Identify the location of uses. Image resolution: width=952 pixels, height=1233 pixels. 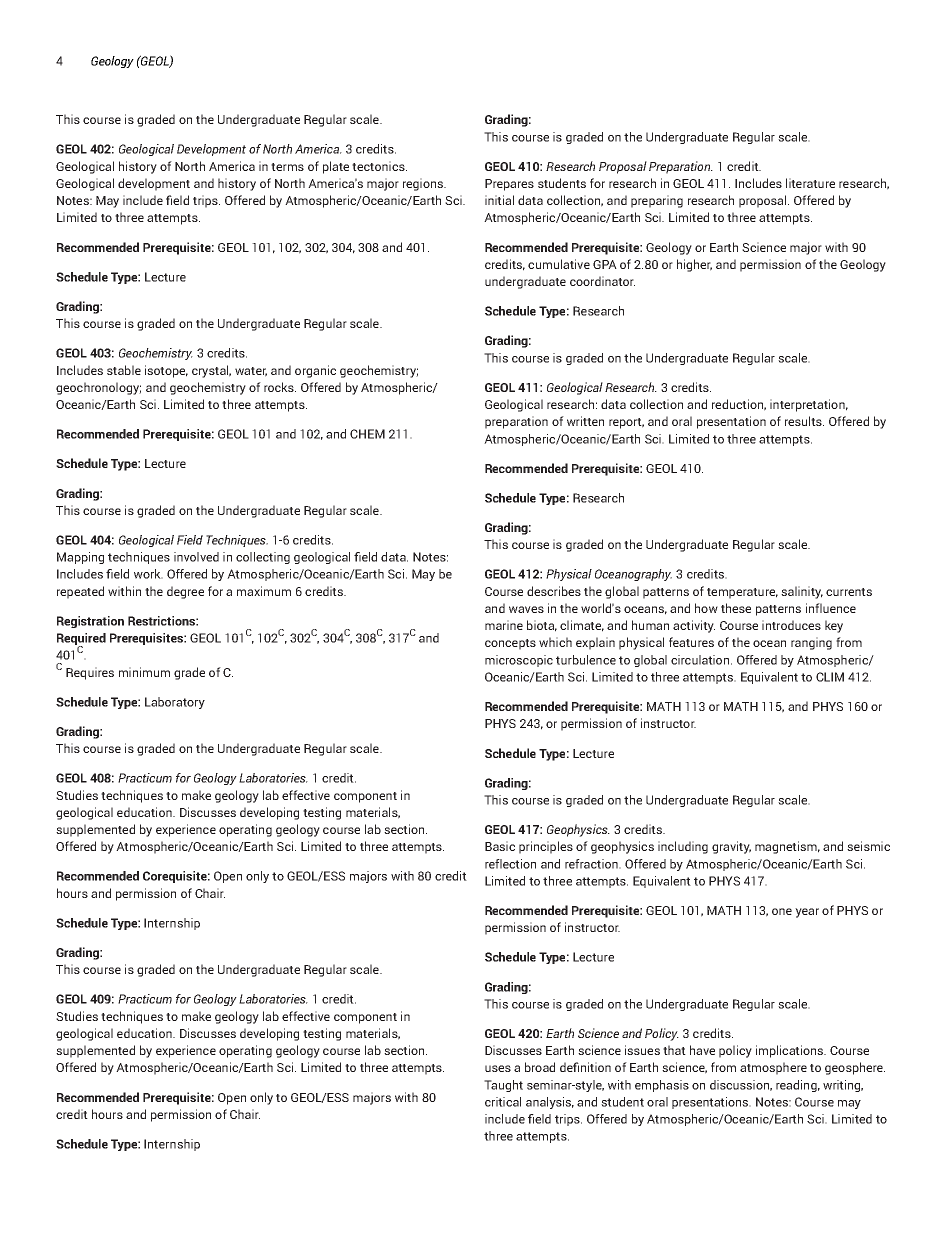
(498, 1068).
